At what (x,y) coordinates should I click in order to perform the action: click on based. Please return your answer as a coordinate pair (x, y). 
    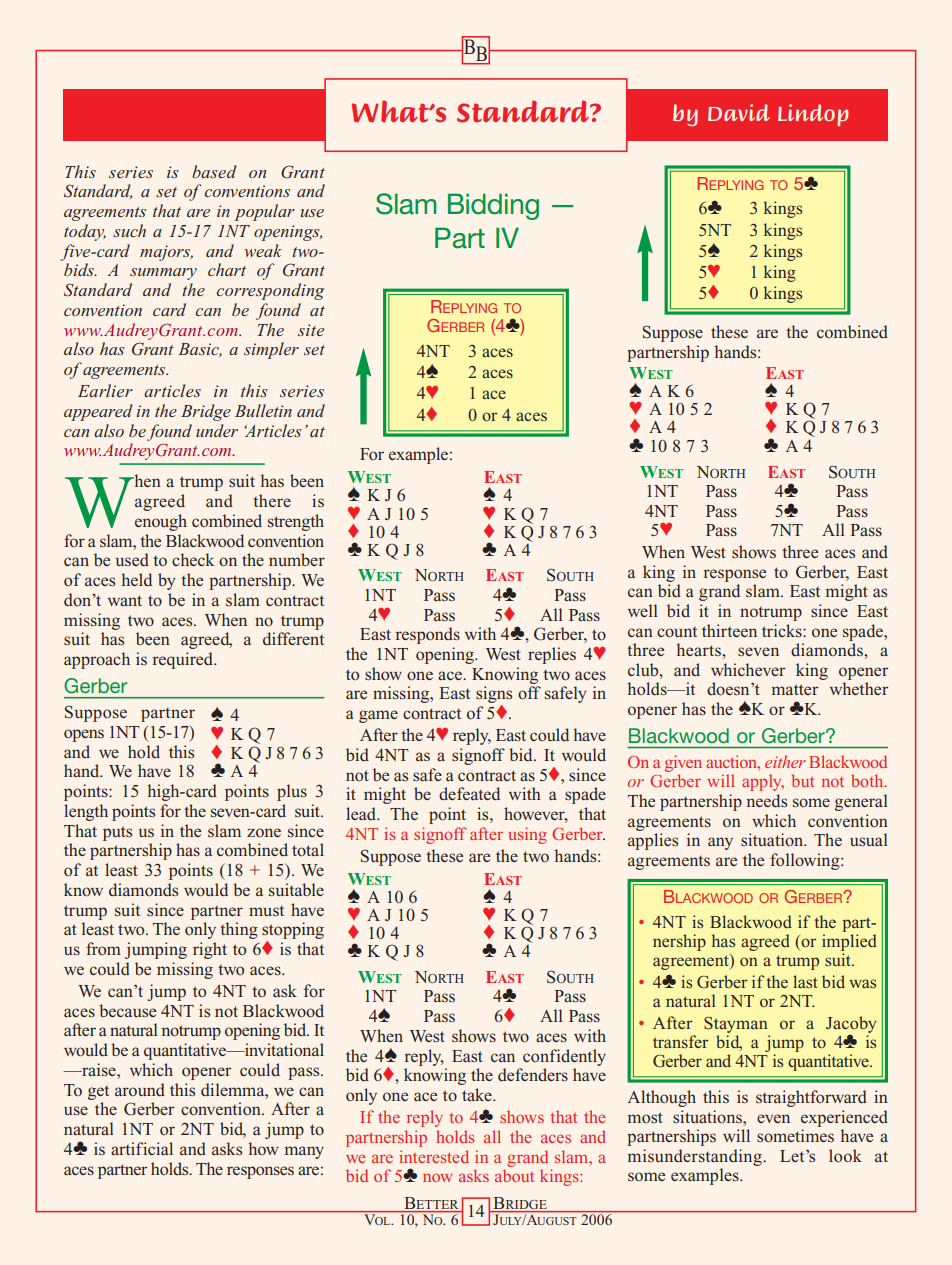
    Looking at the image, I should click on (214, 171).
